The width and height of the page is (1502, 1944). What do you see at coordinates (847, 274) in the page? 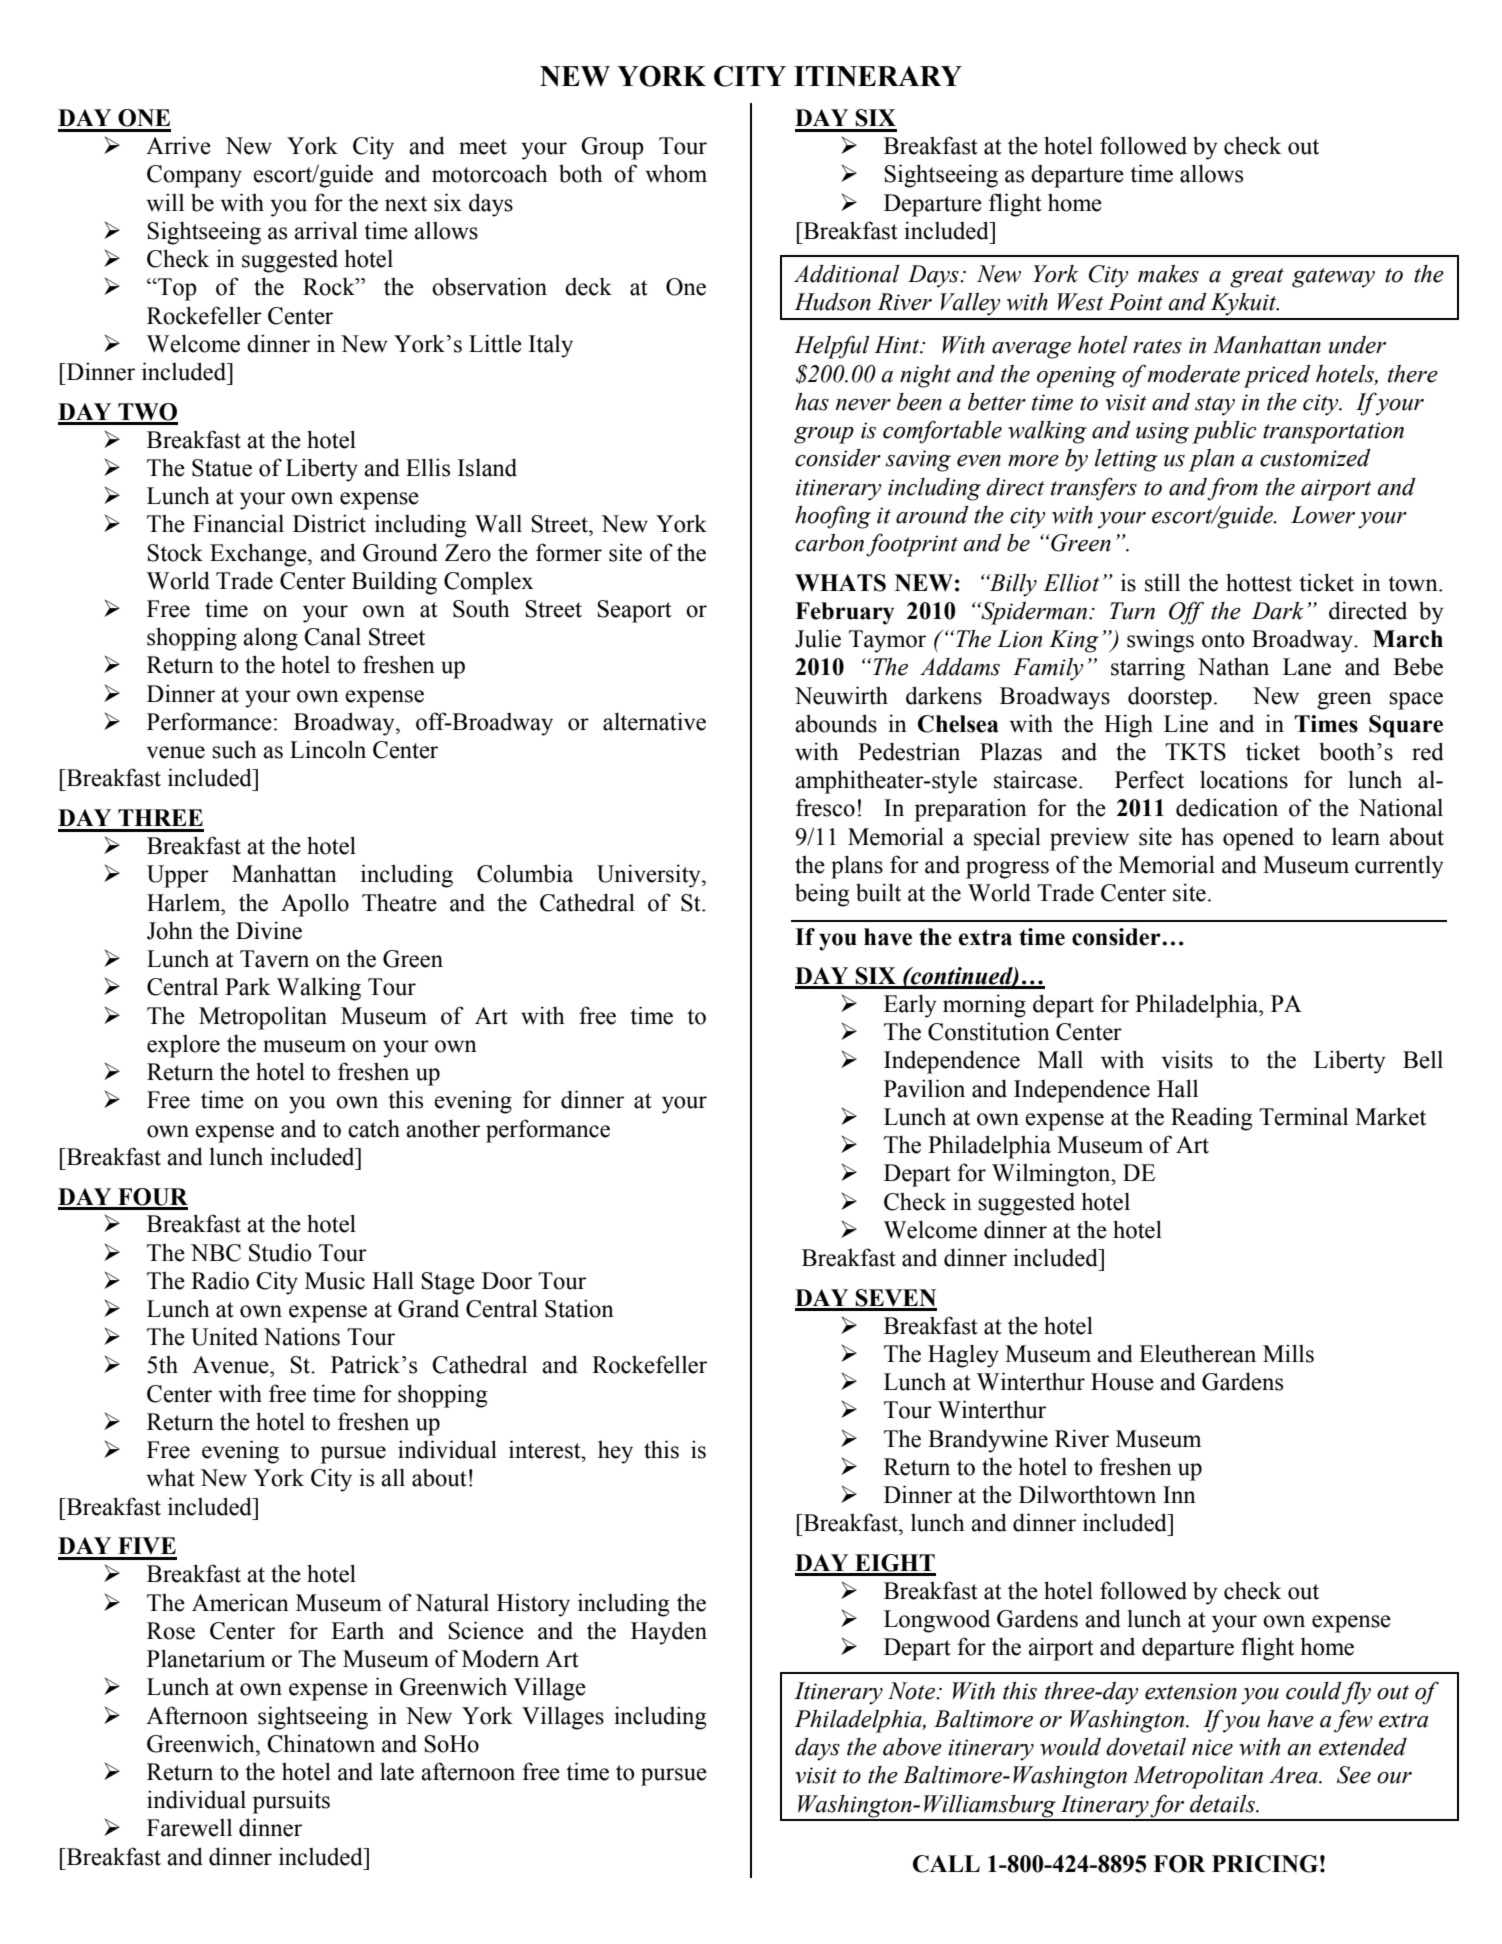
I see `Additional` at bounding box center [847, 274].
